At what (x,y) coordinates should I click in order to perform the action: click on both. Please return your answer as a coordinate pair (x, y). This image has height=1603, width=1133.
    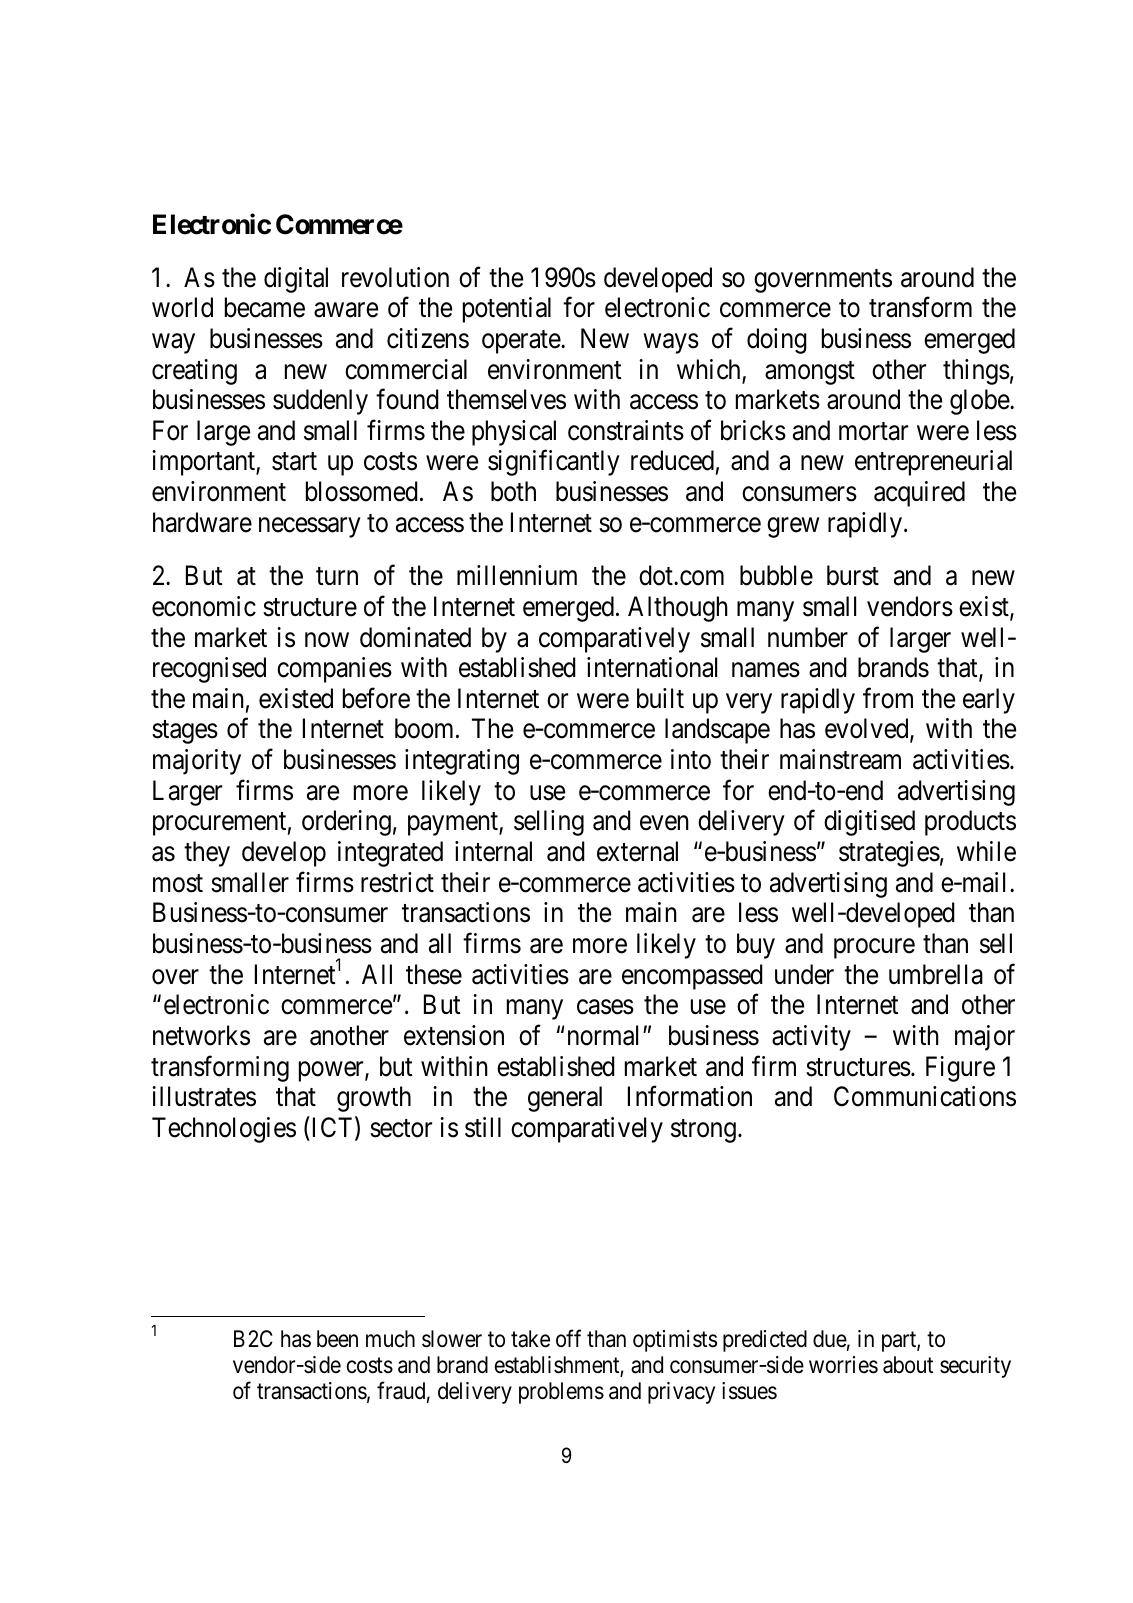
    Looking at the image, I should click on (513, 491).
